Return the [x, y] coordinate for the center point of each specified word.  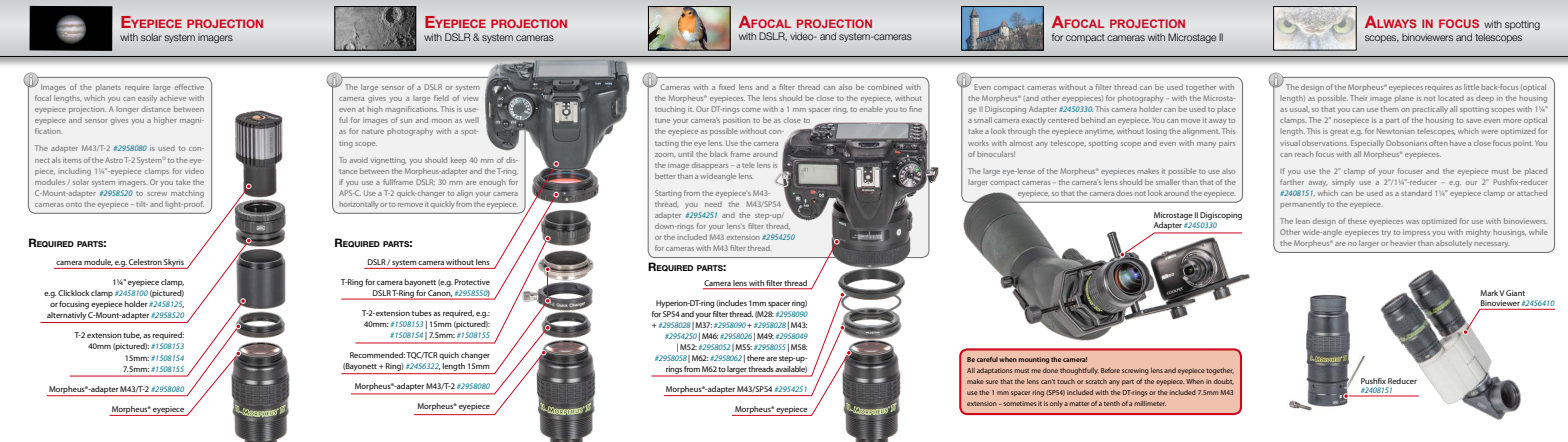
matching [187, 194]
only [1056, 404]
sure [992, 382]
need [713, 204]
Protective [472, 282]
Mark [1490, 293]
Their [1359, 98]
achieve [173, 98]
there [756, 358]
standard [1416, 193]
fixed [727, 87]
